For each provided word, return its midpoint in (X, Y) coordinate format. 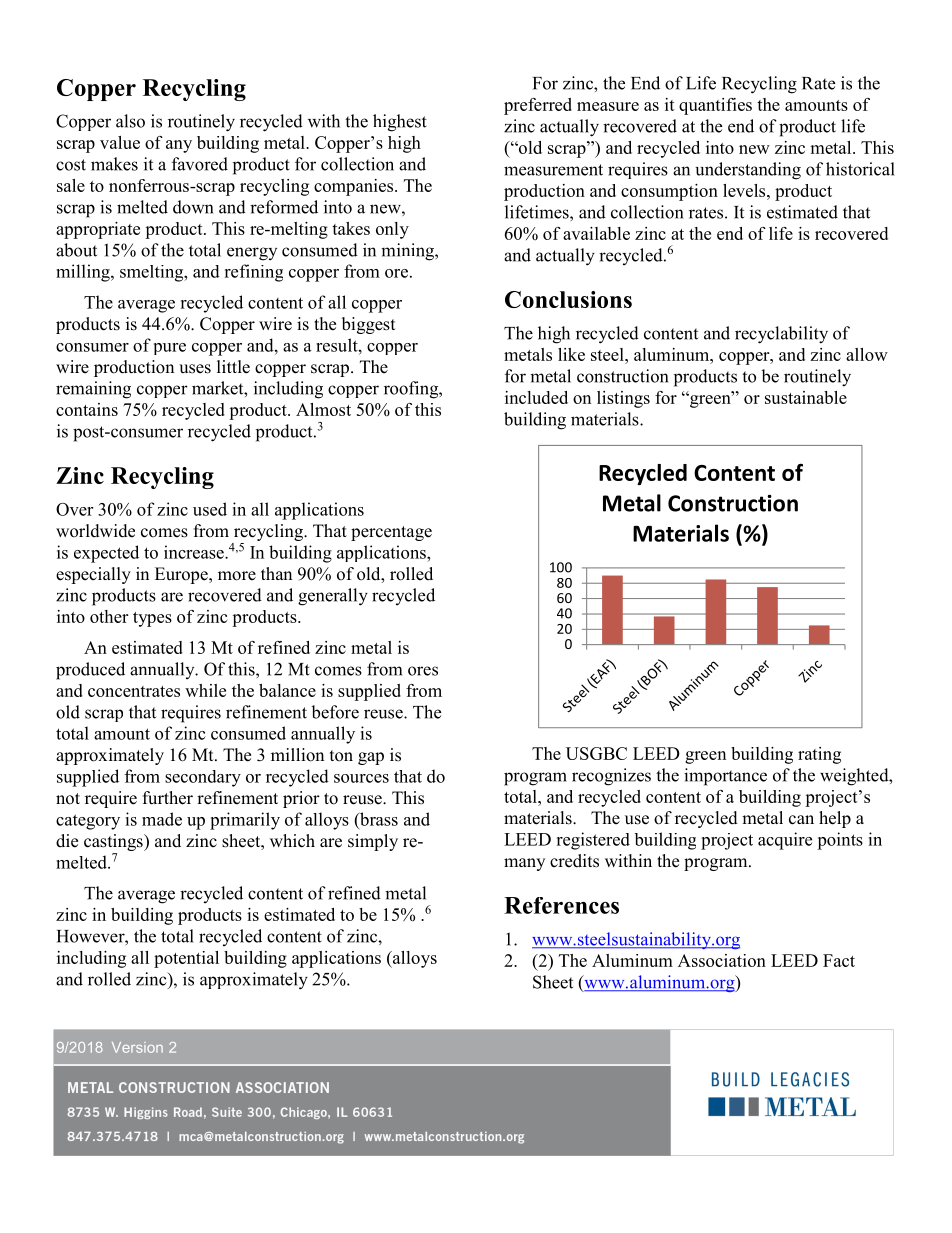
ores (423, 671)
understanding (748, 171)
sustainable (806, 397)
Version (137, 1047)
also (130, 121)
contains (87, 409)
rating (819, 755)
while (205, 690)
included (536, 397)
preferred (538, 106)
